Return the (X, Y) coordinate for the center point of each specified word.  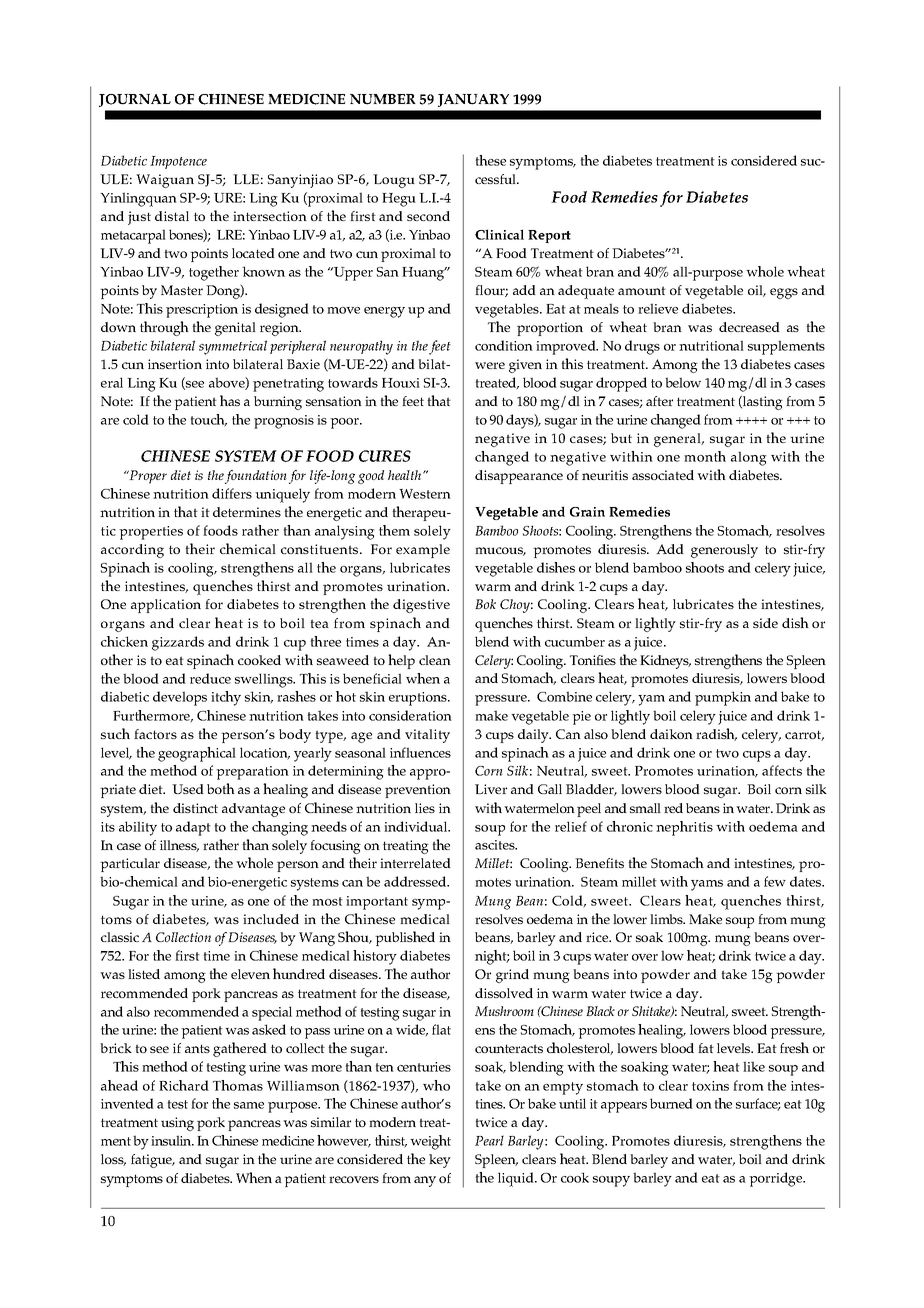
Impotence (178, 162)
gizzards (178, 643)
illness (179, 846)
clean (435, 660)
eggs (784, 293)
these (491, 160)
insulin (172, 1140)
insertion (175, 364)
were (490, 365)
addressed (416, 881)
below (683, 382)
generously (724, 551)
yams (707, 885)
